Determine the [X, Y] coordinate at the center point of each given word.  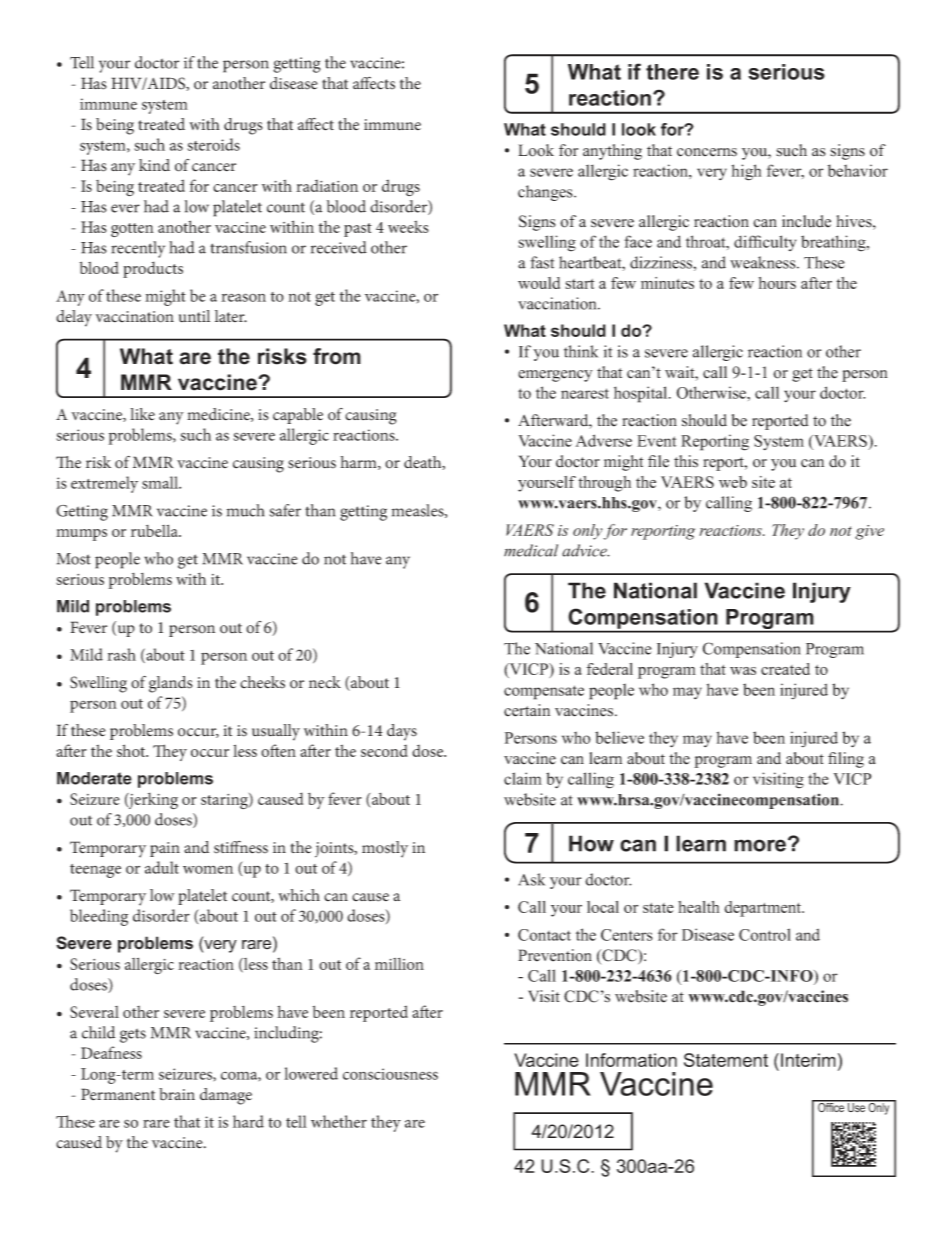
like [142, 414]
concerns [707, 152]
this [686, 461]
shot [132, 750]
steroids [213, 144]
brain [177, 1094]
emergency [555, 376]
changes [546, 193]
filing [846, 760]
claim [523, 778]
